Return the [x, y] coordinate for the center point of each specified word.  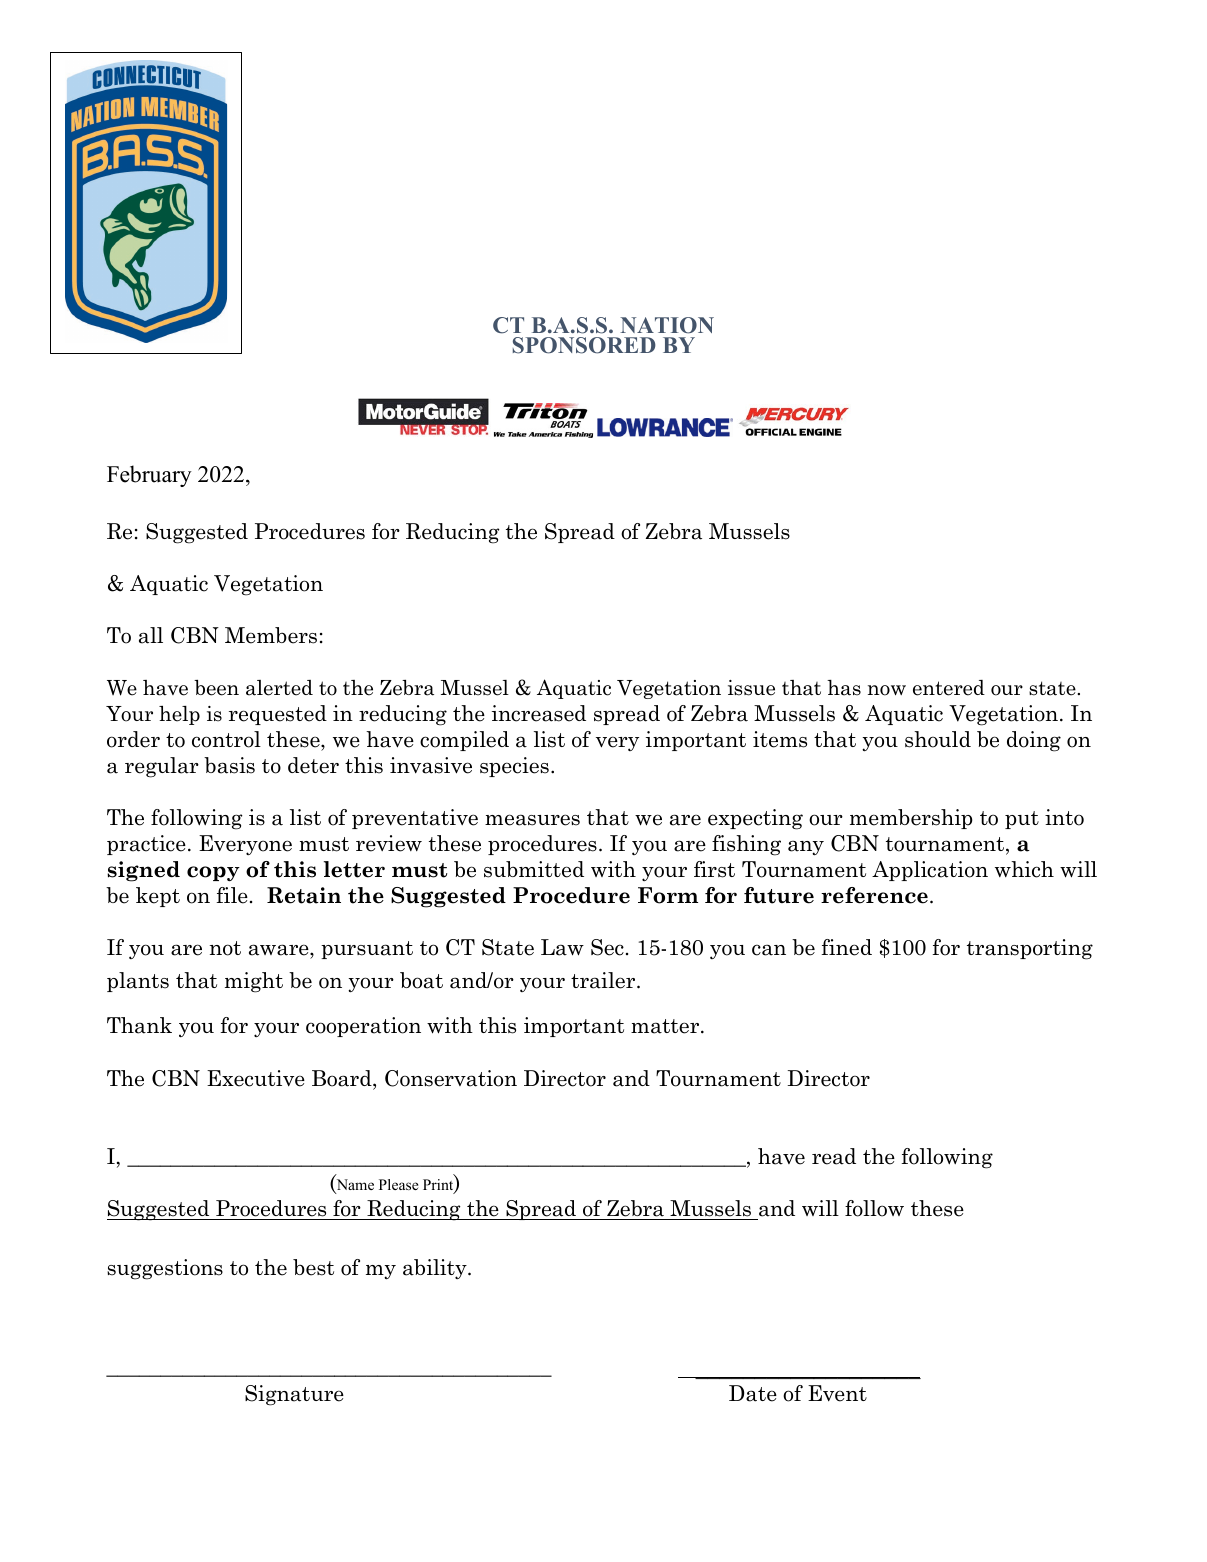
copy [213, 873]
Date [753, 1393]
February [149, 476]
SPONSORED [584, 345]
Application [930, 871]
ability [436, 1269]
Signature [294, 1395]
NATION [667, 325]
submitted [534, 869]
